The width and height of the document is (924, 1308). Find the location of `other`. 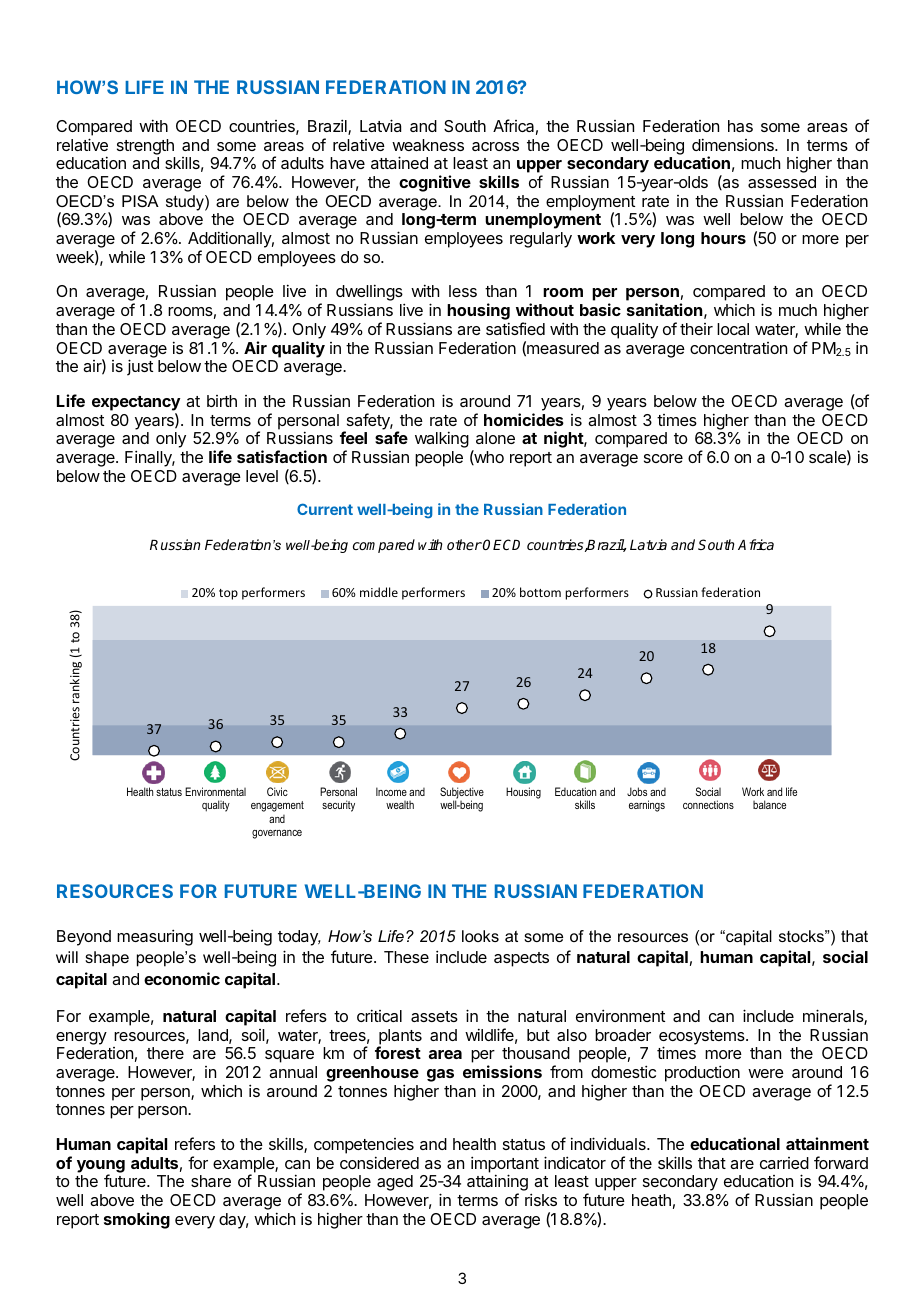

other is located at coordinates (464, 544).
